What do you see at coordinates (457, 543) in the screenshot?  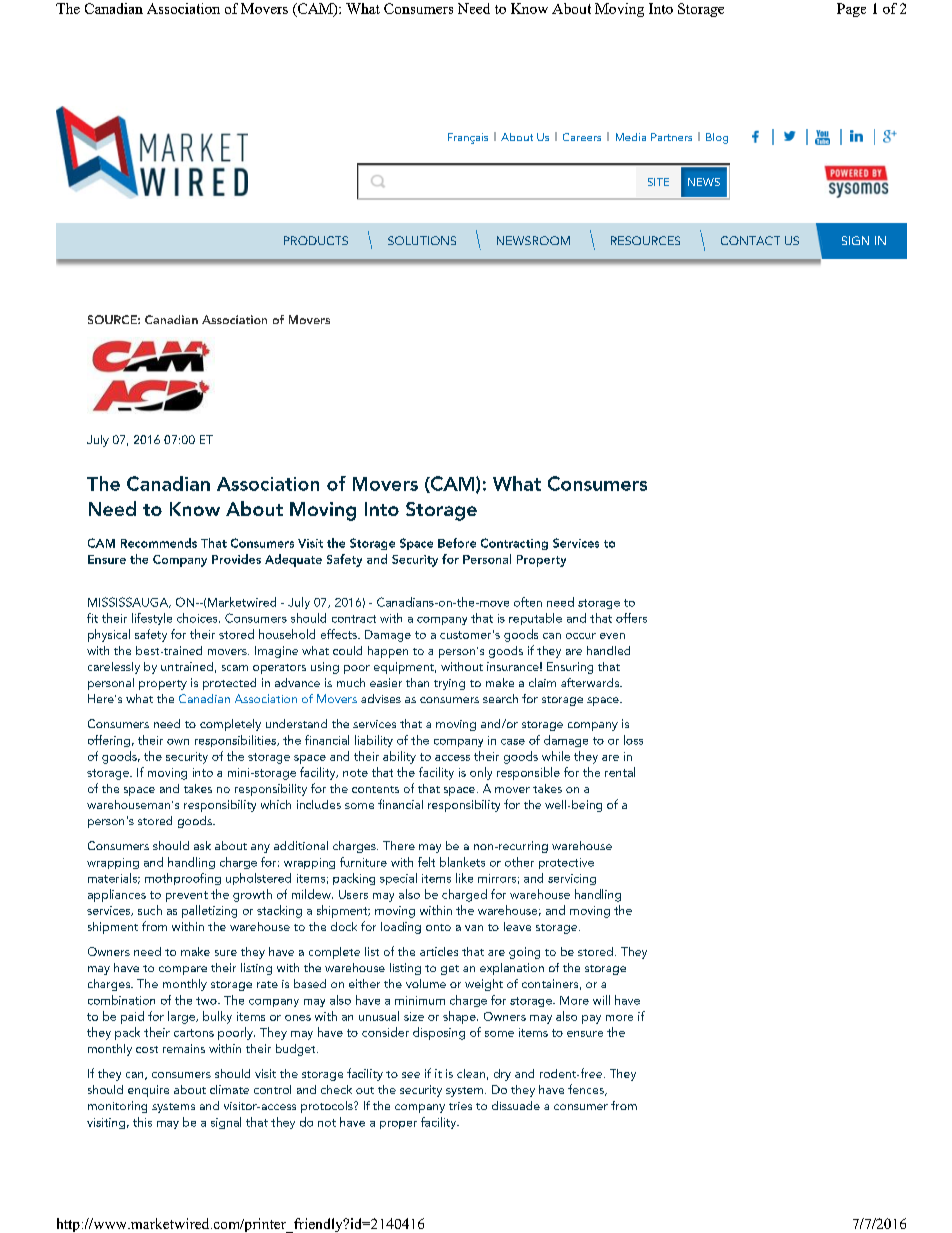 I see `Before` at bounding box center [457, 543].
